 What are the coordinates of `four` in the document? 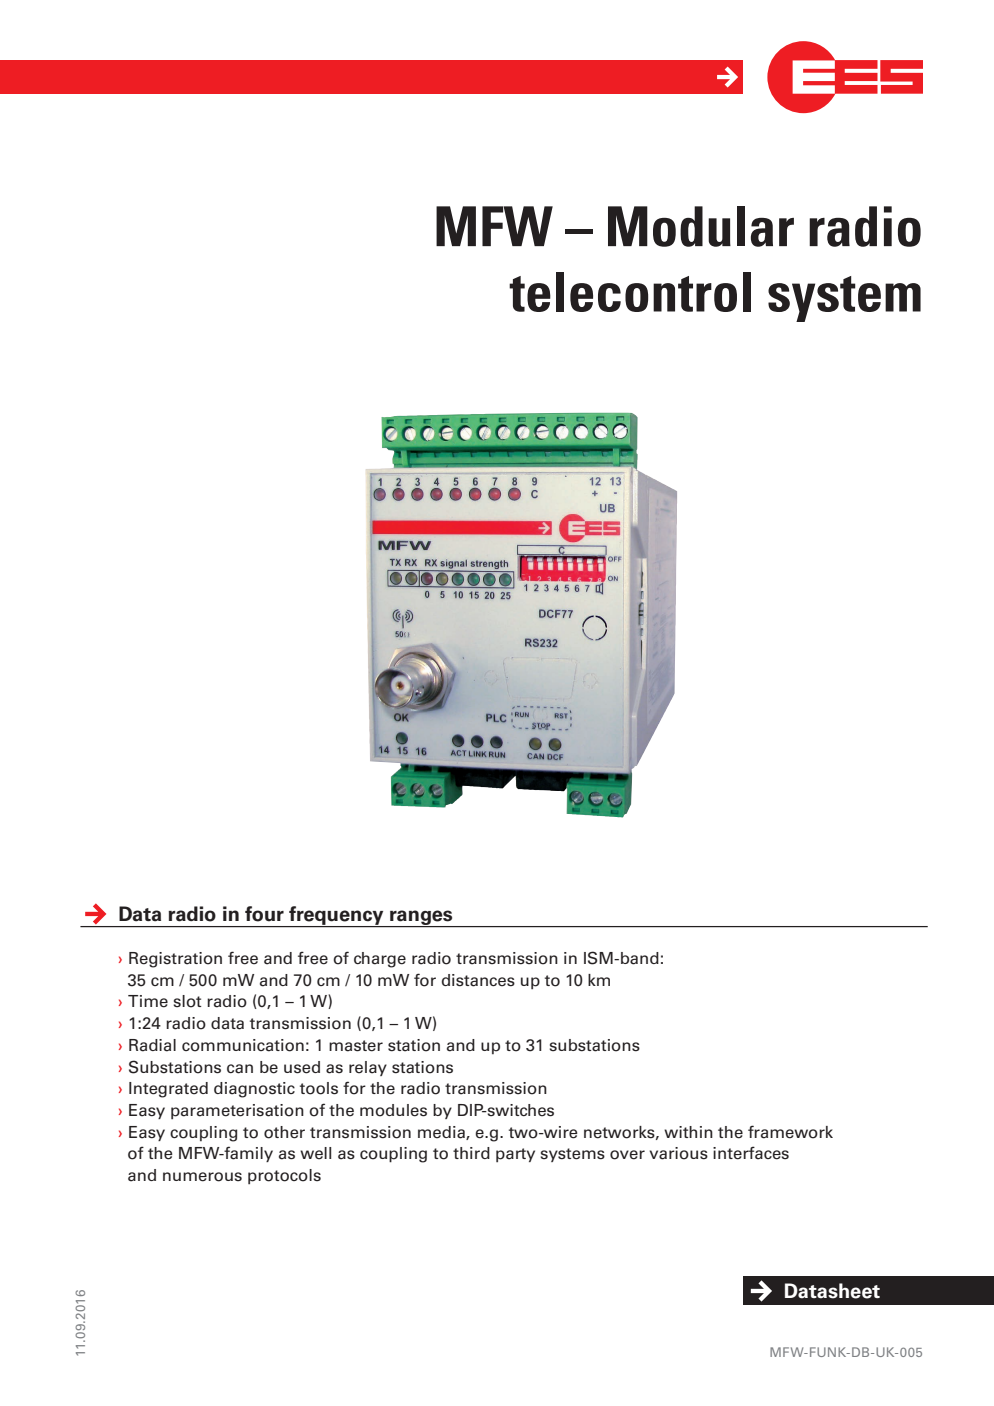 It's located at (264, 914).
